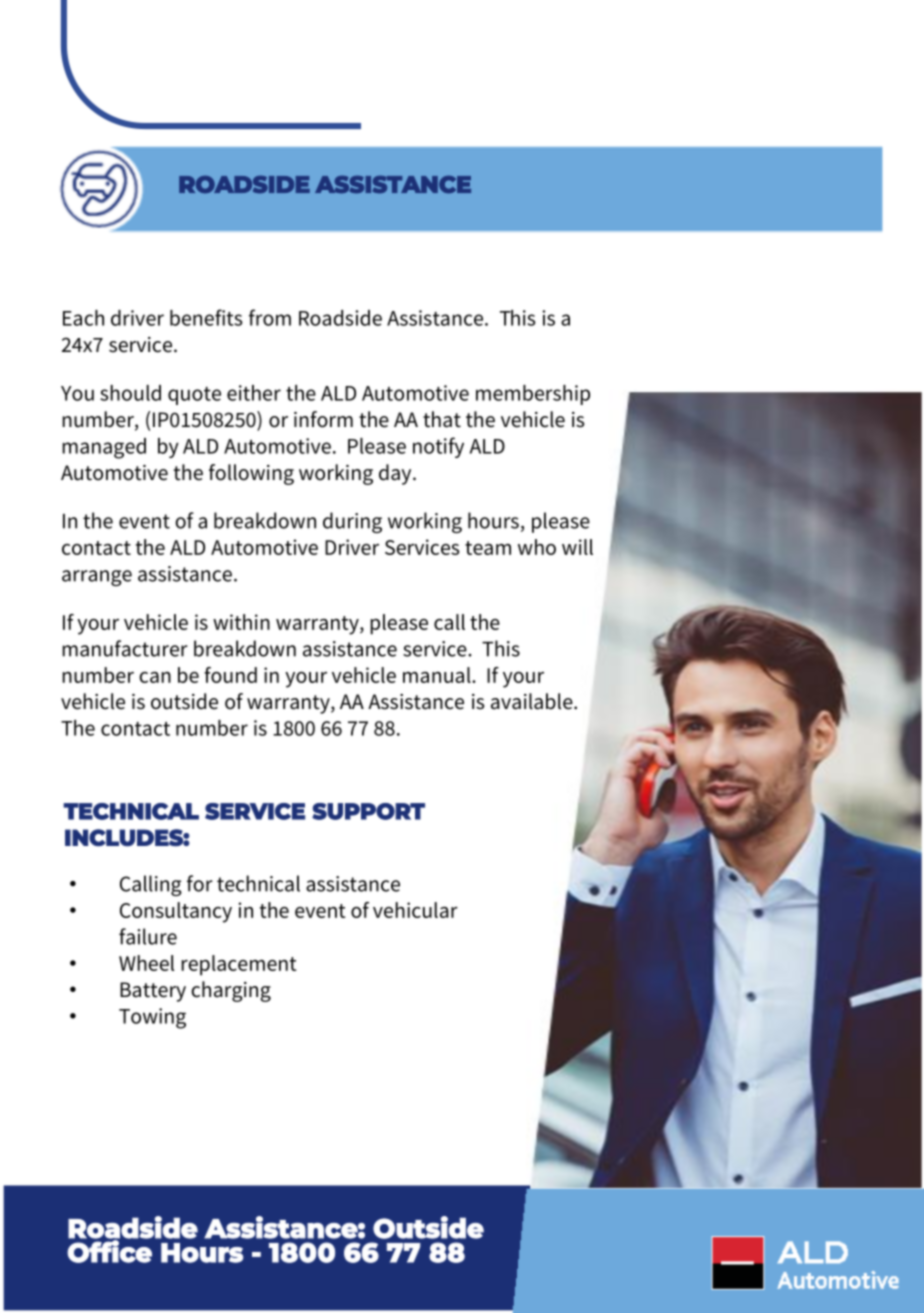 The width and height of the page is (924, 1313). What do you see at coordinates (533, 395) in the page?
I see `membership` at bounding box center [533, 395].
